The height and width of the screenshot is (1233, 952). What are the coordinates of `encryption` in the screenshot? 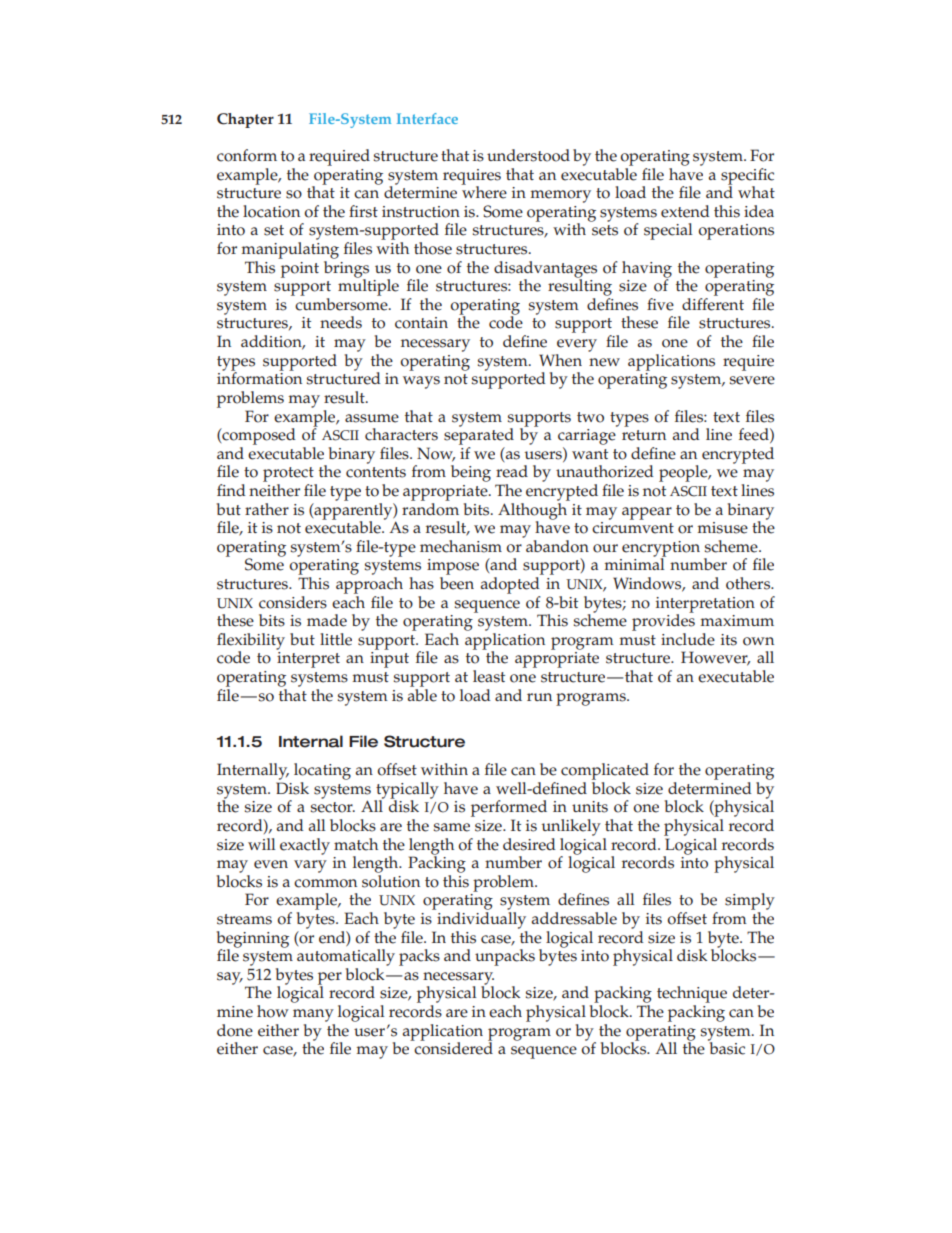 It's located at (661, 550).
